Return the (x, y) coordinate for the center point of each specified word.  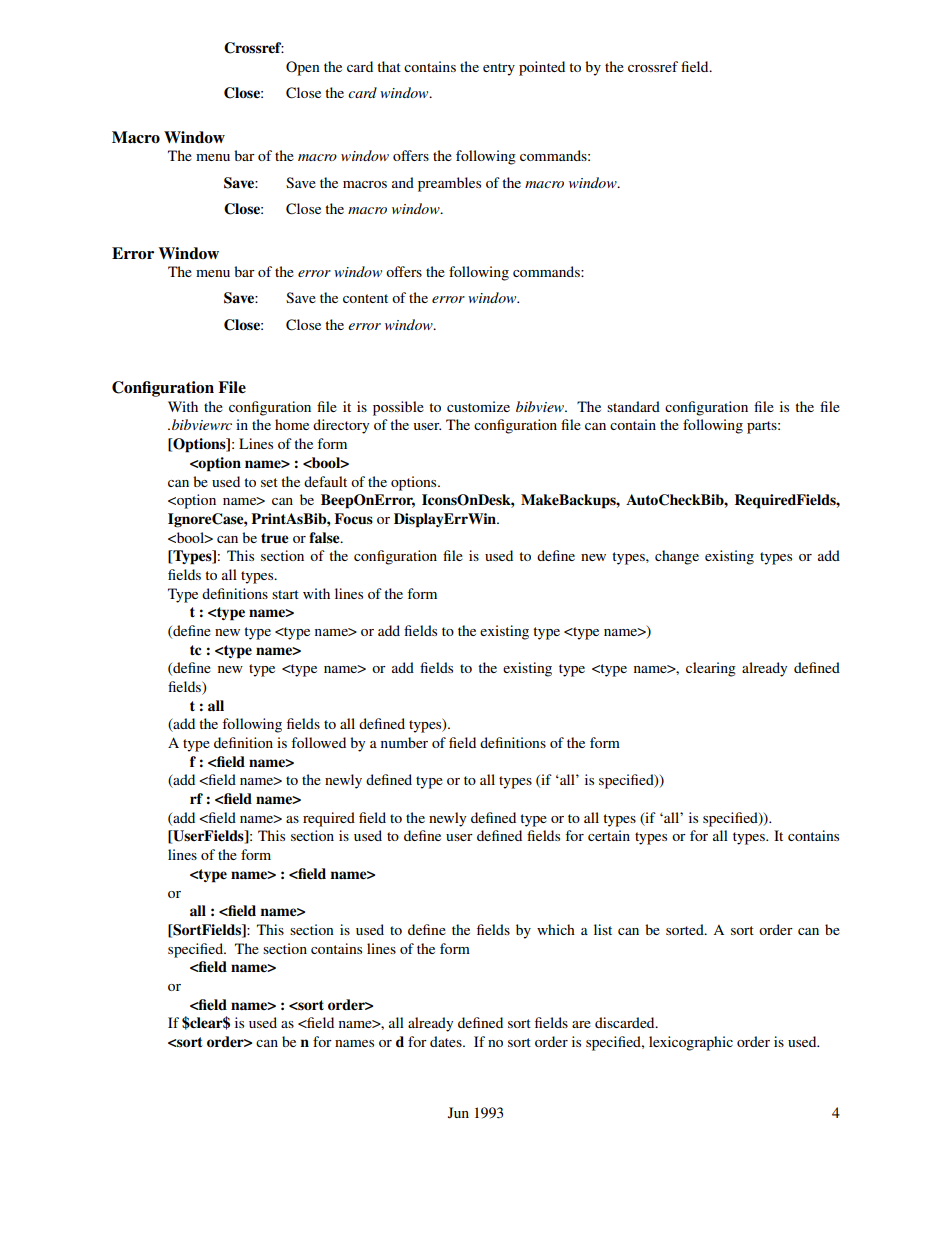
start (285, 594)
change (677, 557)
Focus (353, 519)
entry (499, 69)
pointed (542, 68)
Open (303, 68)
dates (447, 1041)
